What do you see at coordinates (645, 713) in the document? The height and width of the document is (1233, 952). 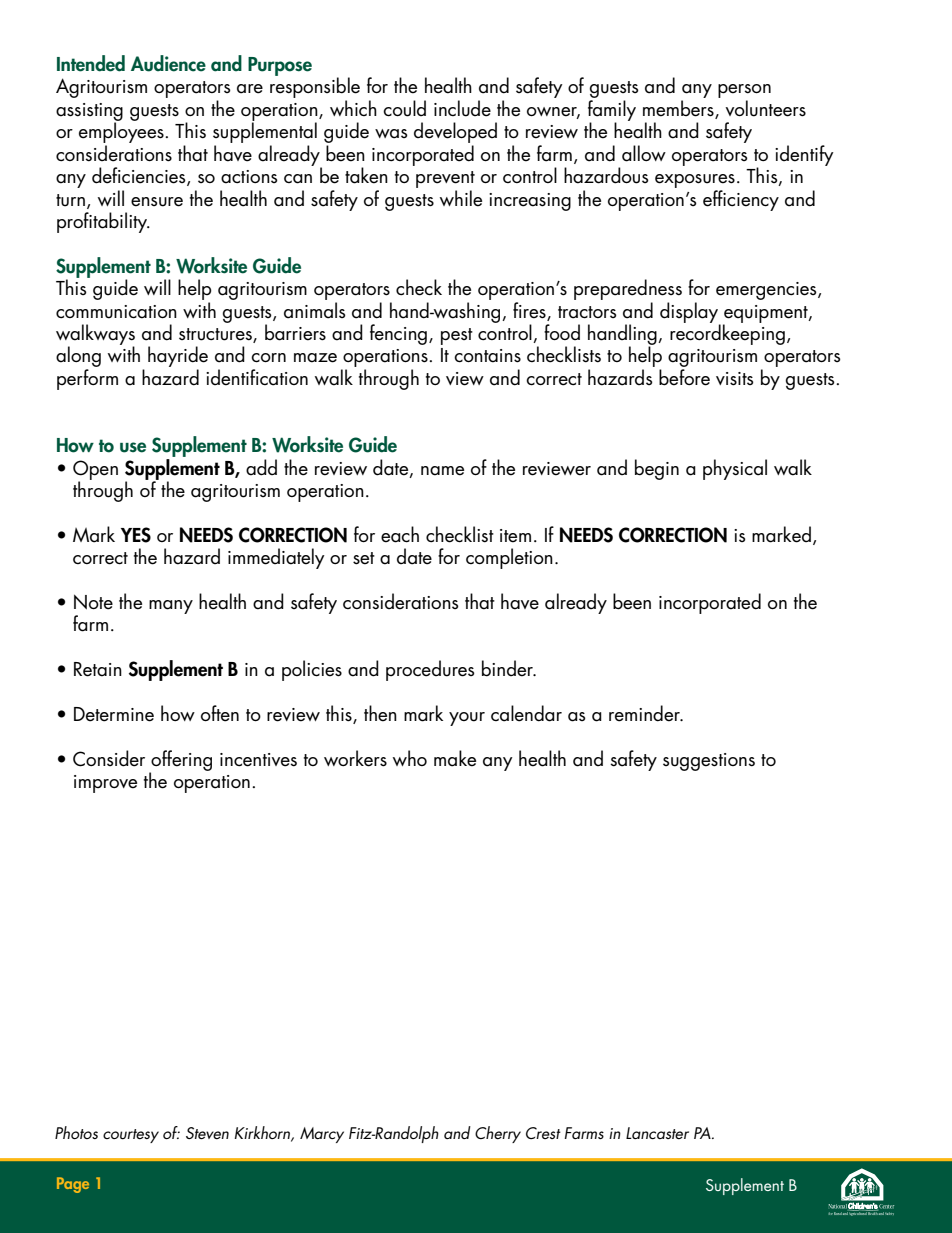 I see `reminder` at bounding box center [645, 713].
